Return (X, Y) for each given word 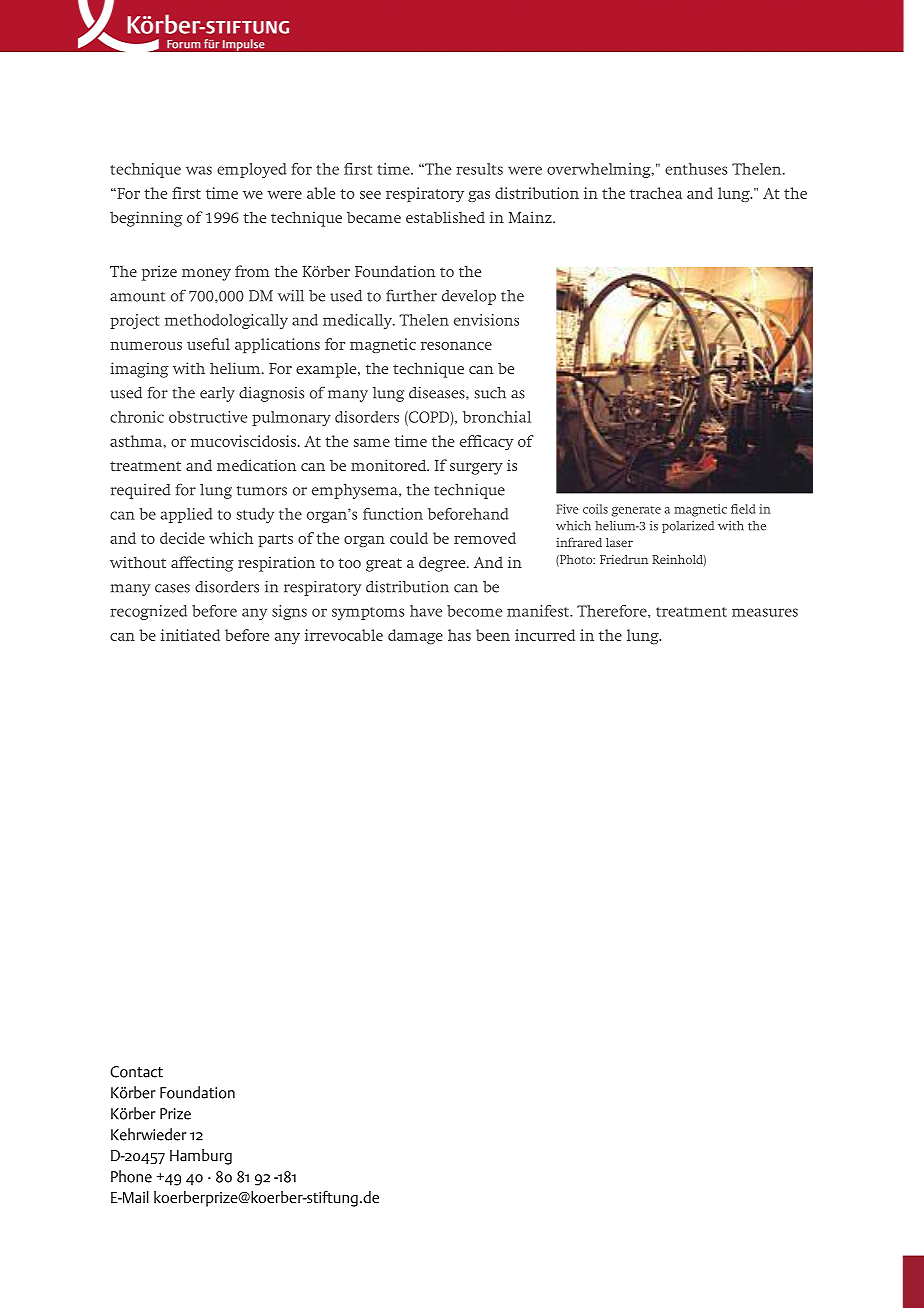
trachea (656, 193)
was (199, 170)
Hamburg (201, 1157)
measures (765, 612)
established (445, 217)
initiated (190, 635)
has (459, 635)
